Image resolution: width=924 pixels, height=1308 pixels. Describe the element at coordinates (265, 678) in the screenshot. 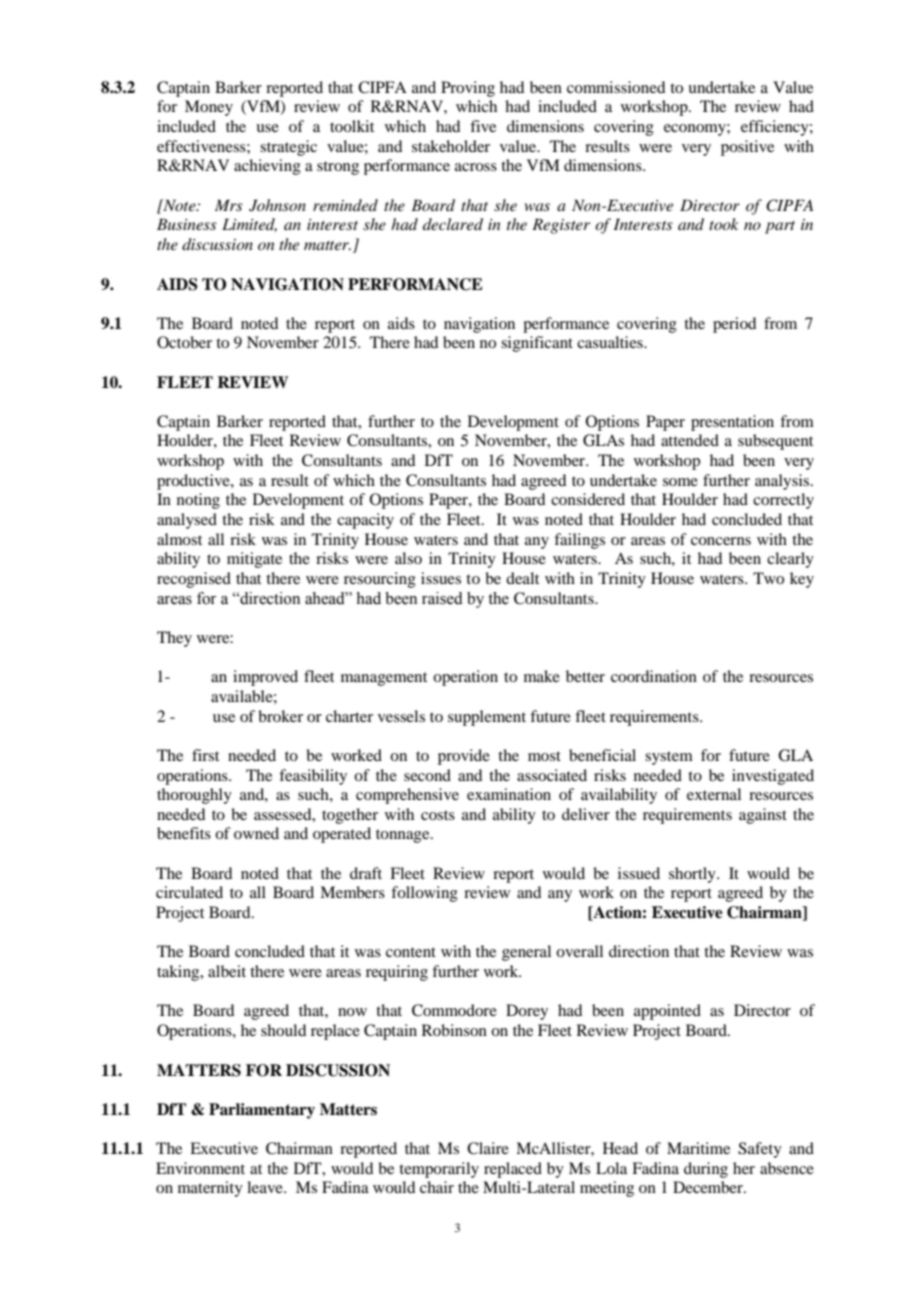

I see `improved` at that location.
